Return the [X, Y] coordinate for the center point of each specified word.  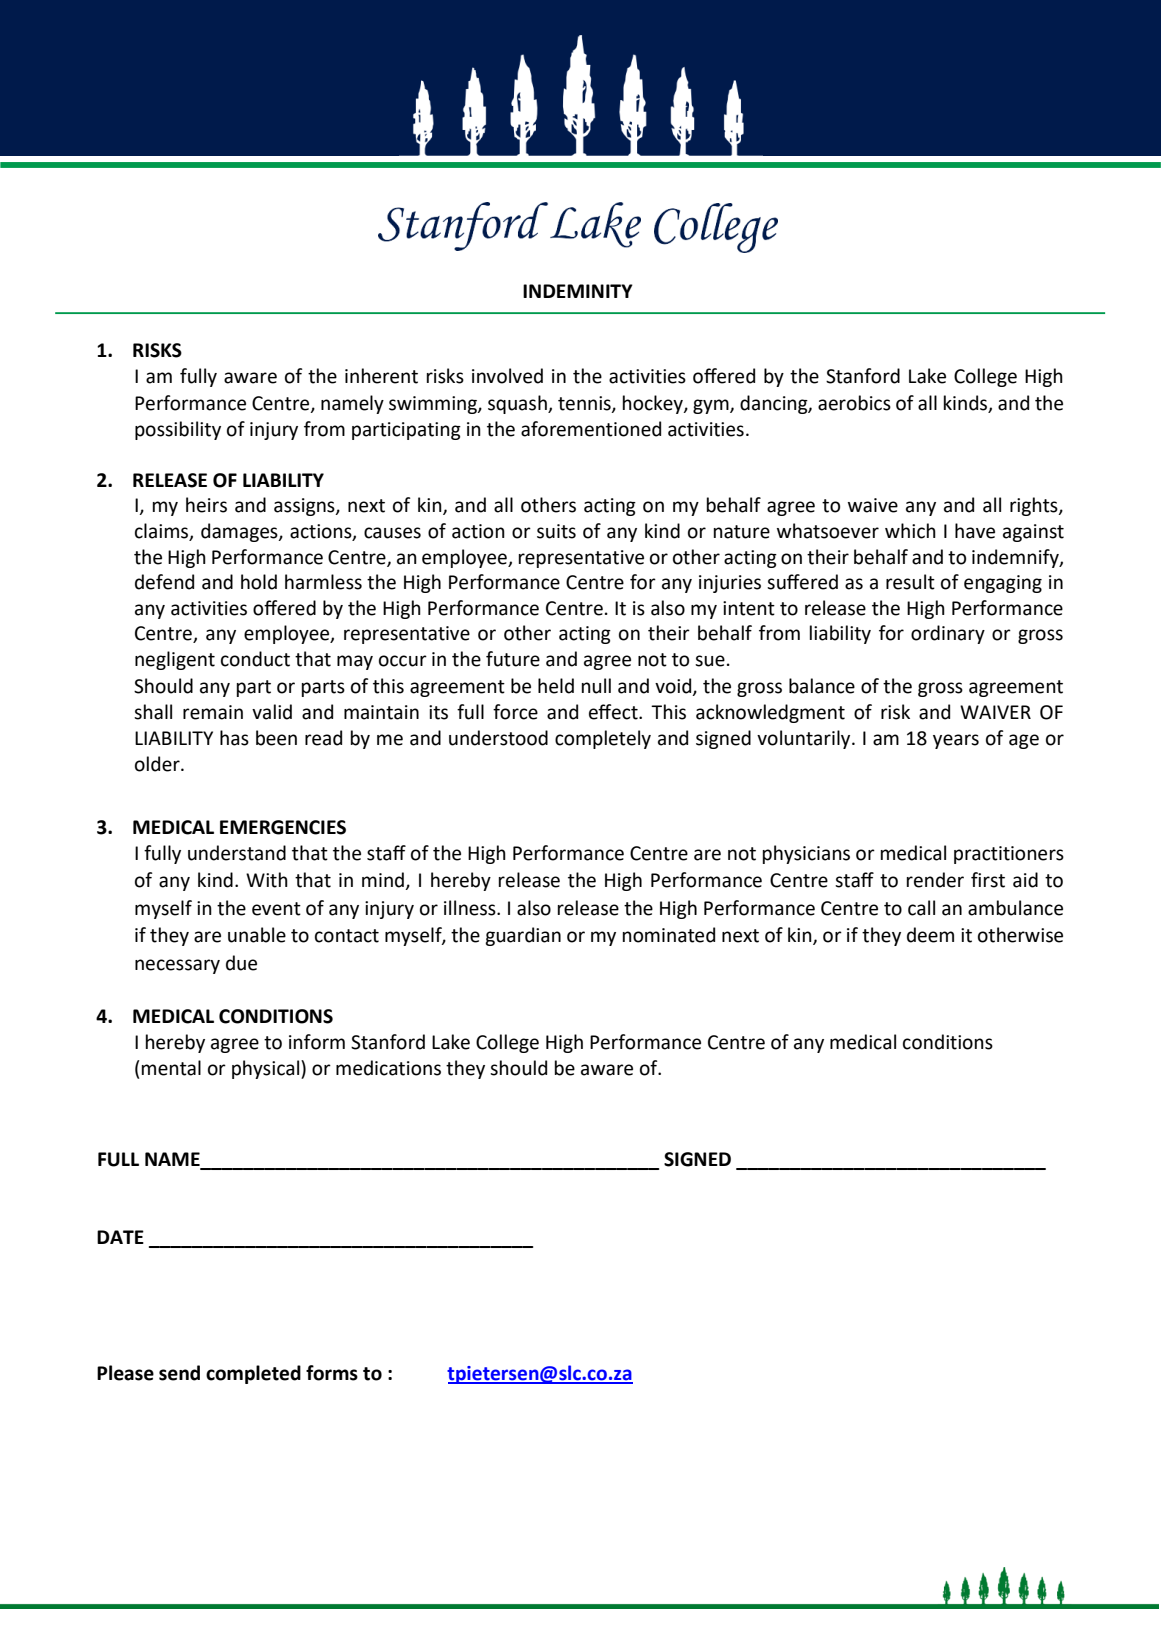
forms [332, 1373]
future [513, 659]
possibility [178, 430]
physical [267, 1069]
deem [930, 935]
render [935, 880]
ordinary [948, 634]
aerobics [854, 403]
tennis [585, 404]
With [267, 880]
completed [253, 1374]
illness [471, 908]
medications [388, 1068]
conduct [255, 659]
